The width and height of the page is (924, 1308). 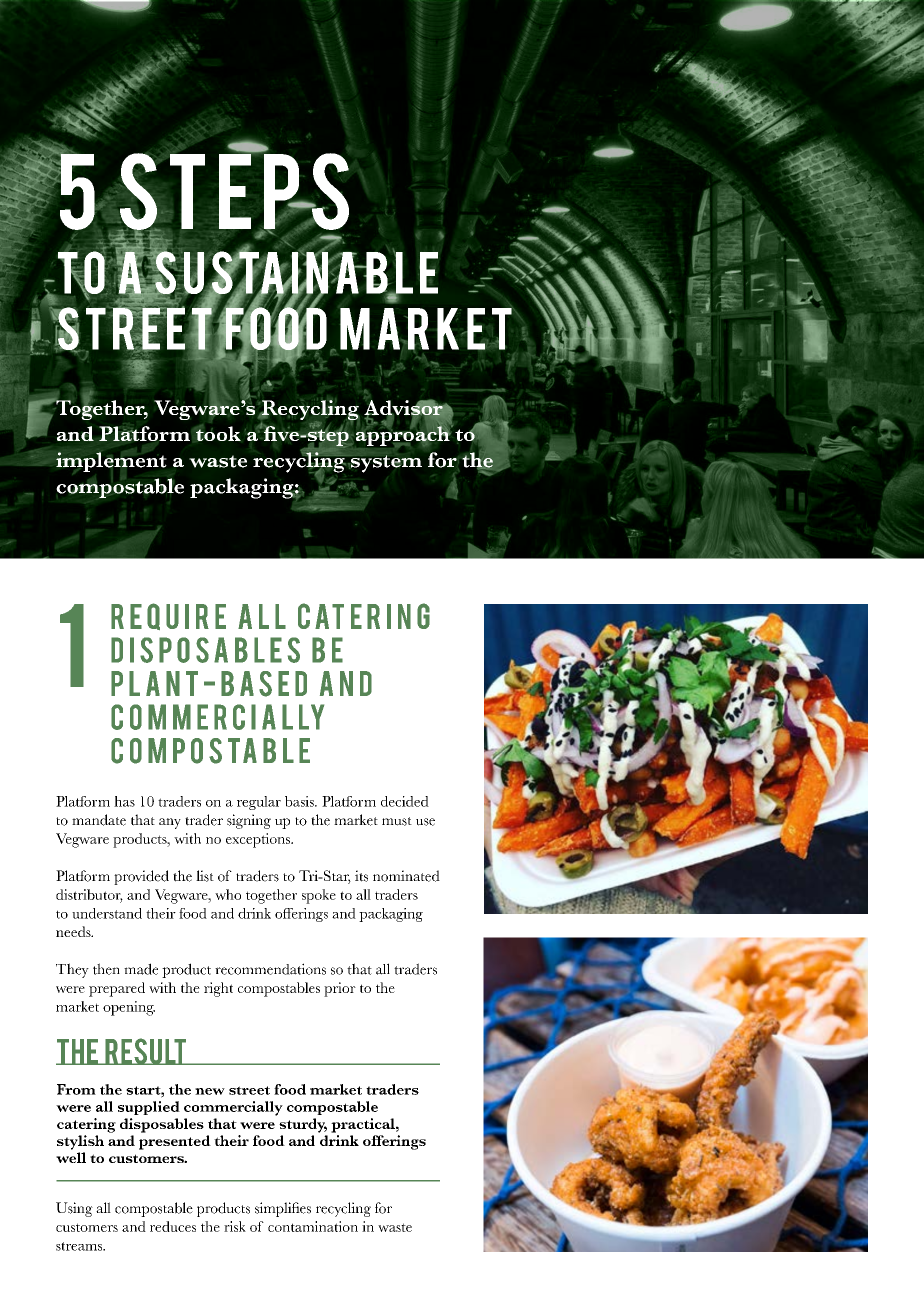 I want to click on implement, so click(x=111, y=462).
